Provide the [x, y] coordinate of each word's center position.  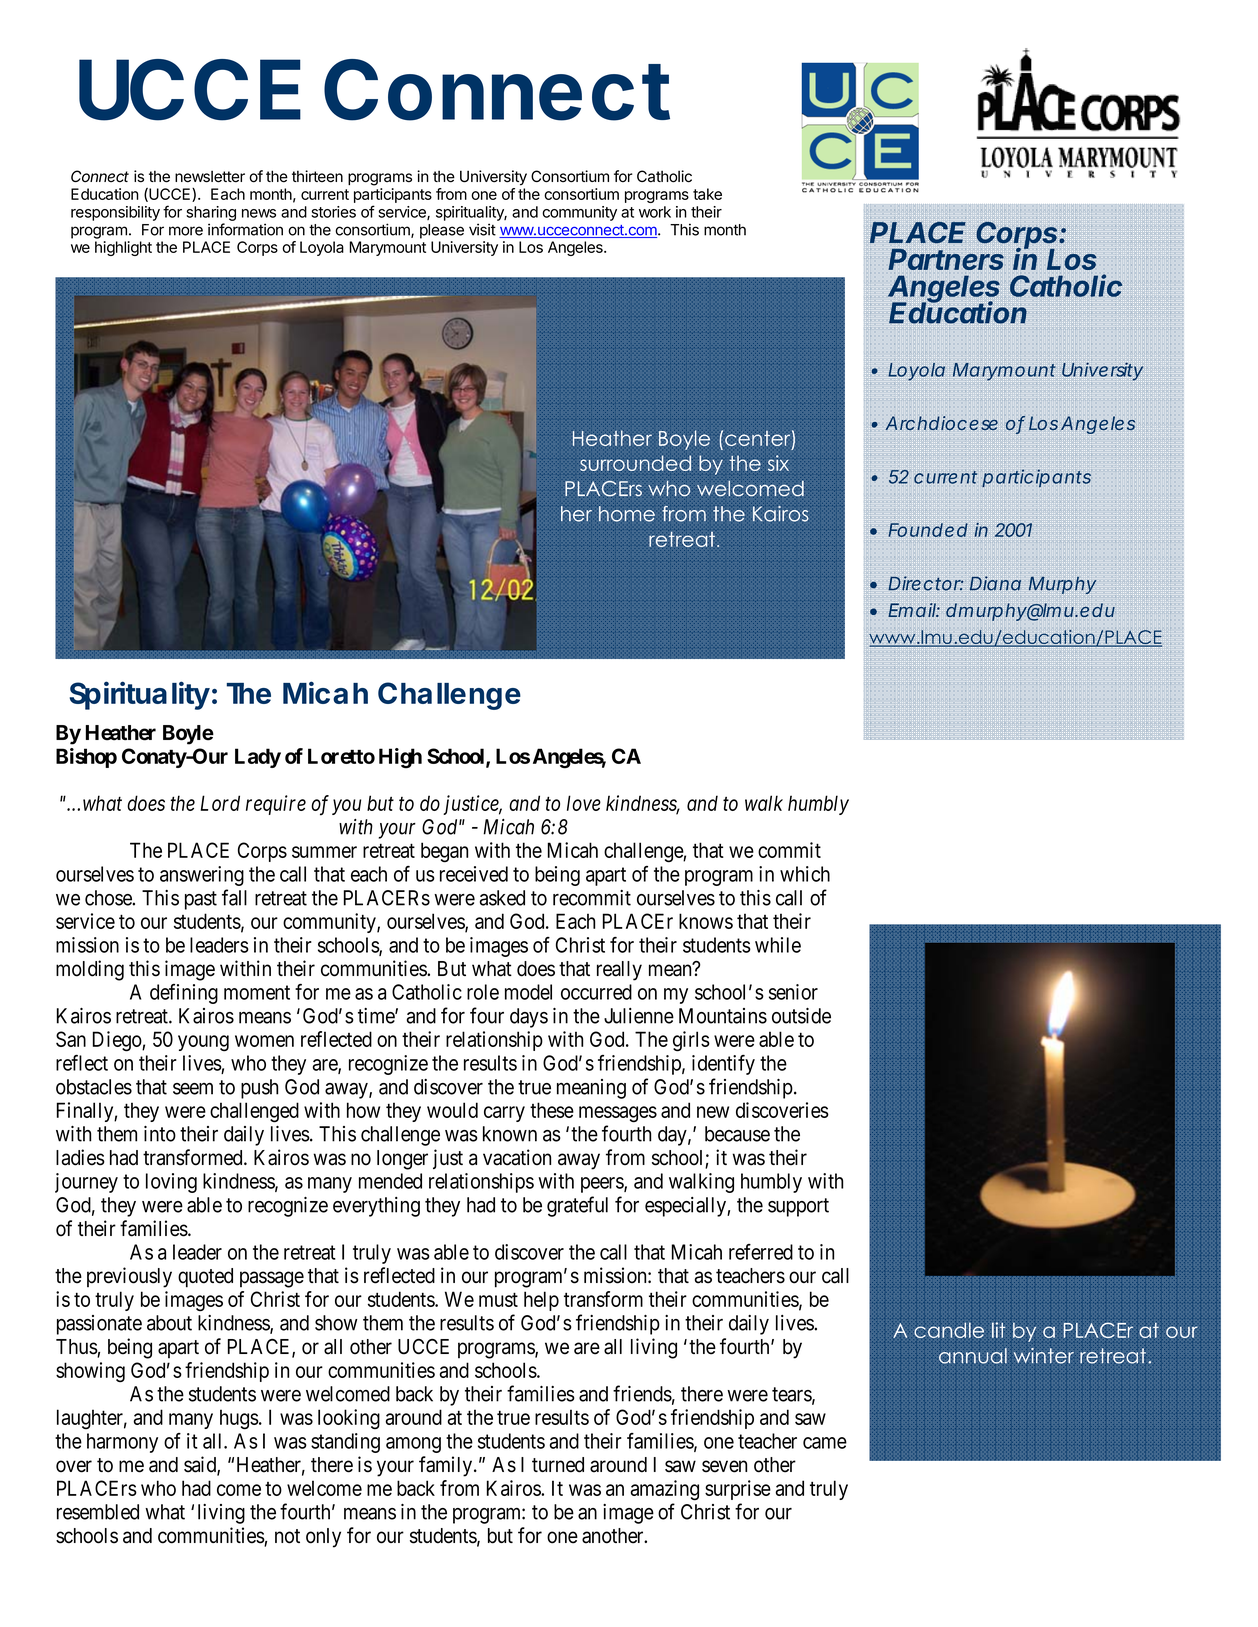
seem [193, 1089]
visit [482, 229]
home [627, 514]
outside [801, 1016]
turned [558, 1465]
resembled [98, 1512]
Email [912, 610]
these [552, 1110]
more [186, 231]
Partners [946, 259]
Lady [258, 758]
